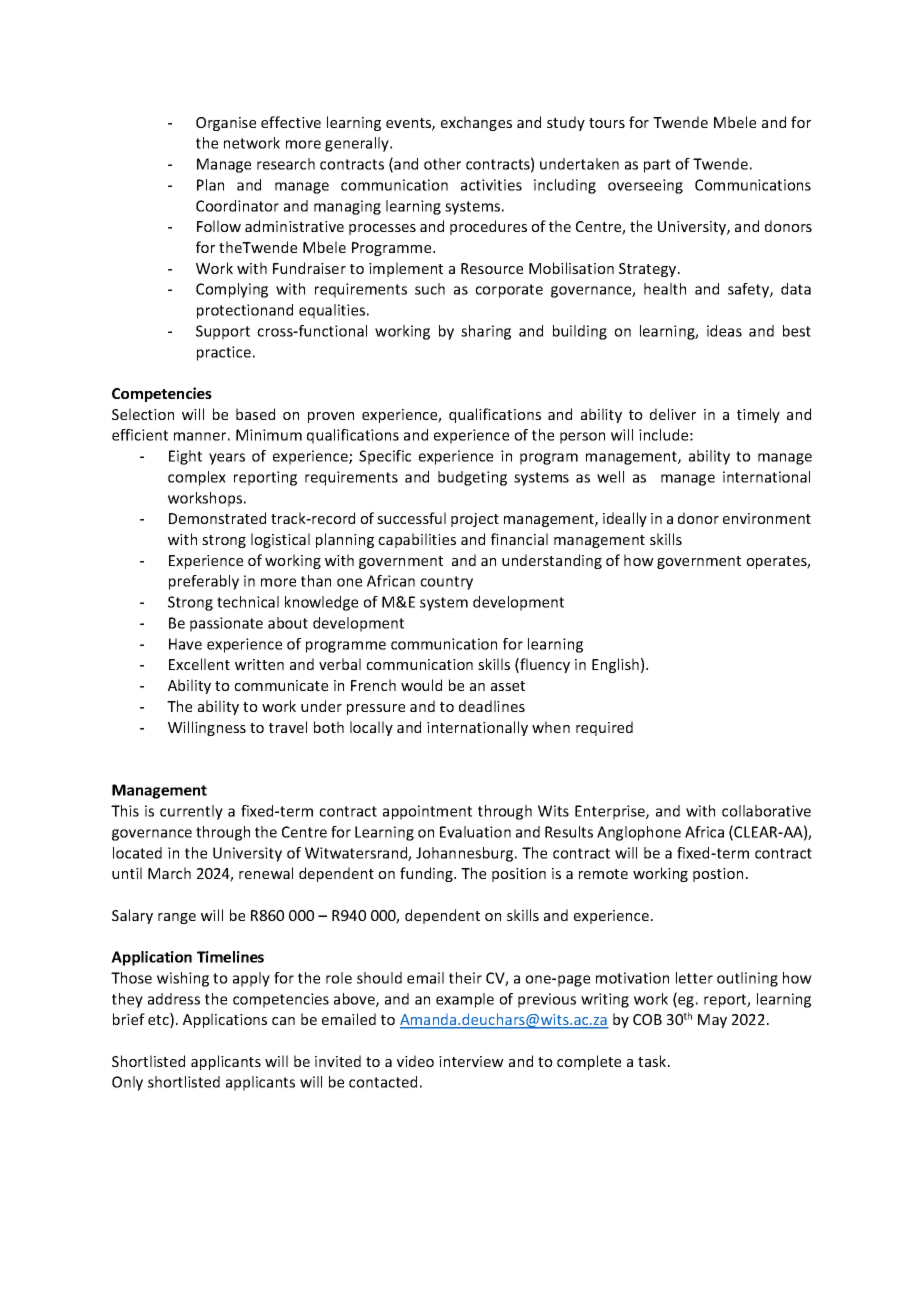 The height and width of the page is (1308, 924). Describe the element at coordinates (712, 1021) in the page. I see `May` at that location.
